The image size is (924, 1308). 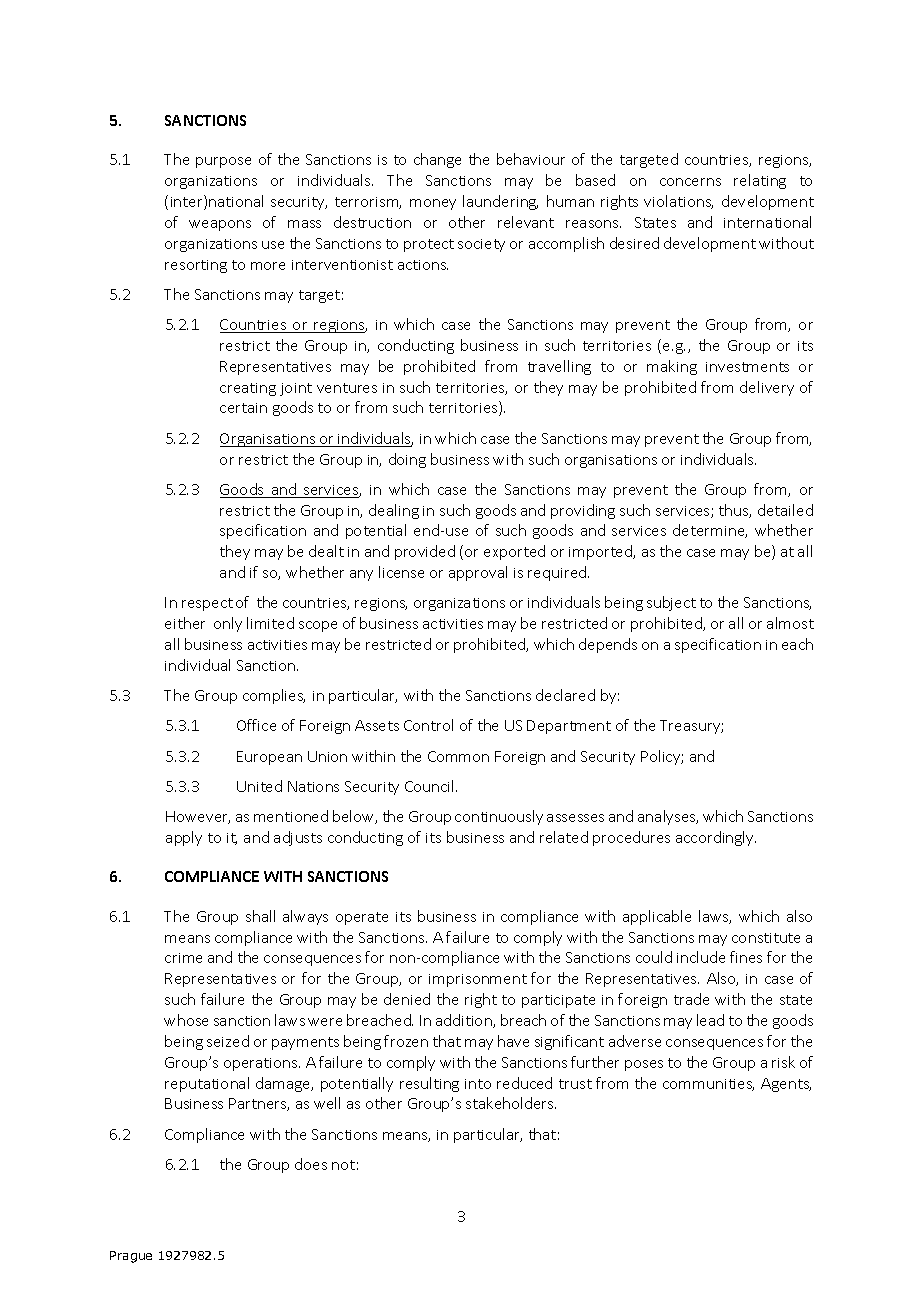 I want to click on respect, so click(x=207, y=604).
